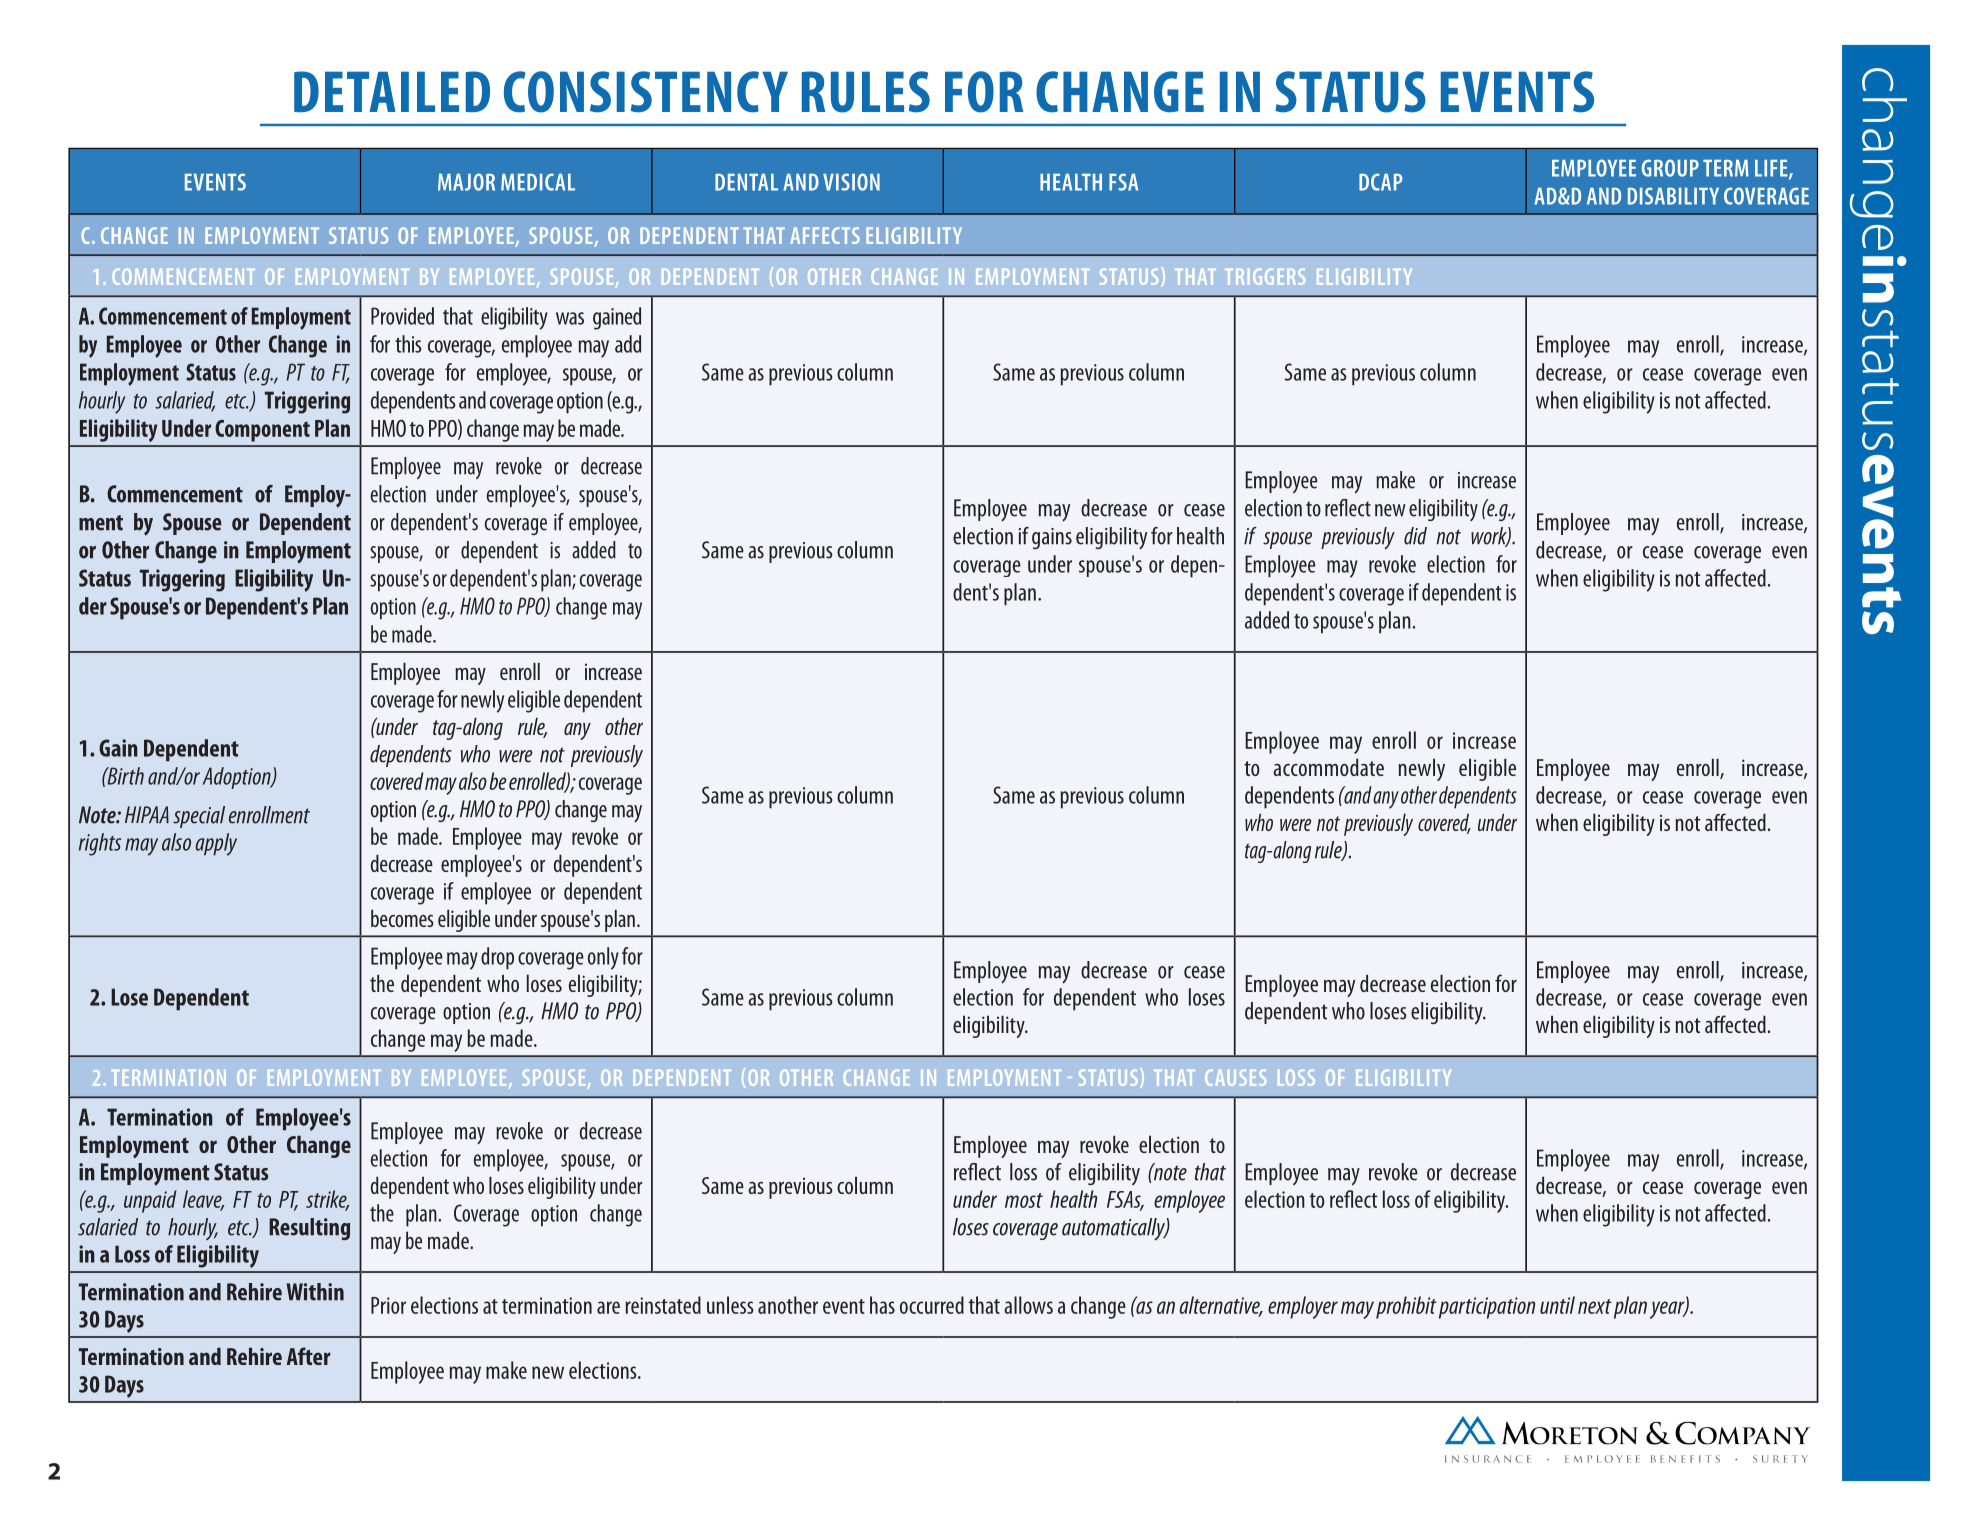 The image size is (1975, 1526). Describe the element at coordinates (315, 1292) in the screenshot. I see `Within` at that location.
